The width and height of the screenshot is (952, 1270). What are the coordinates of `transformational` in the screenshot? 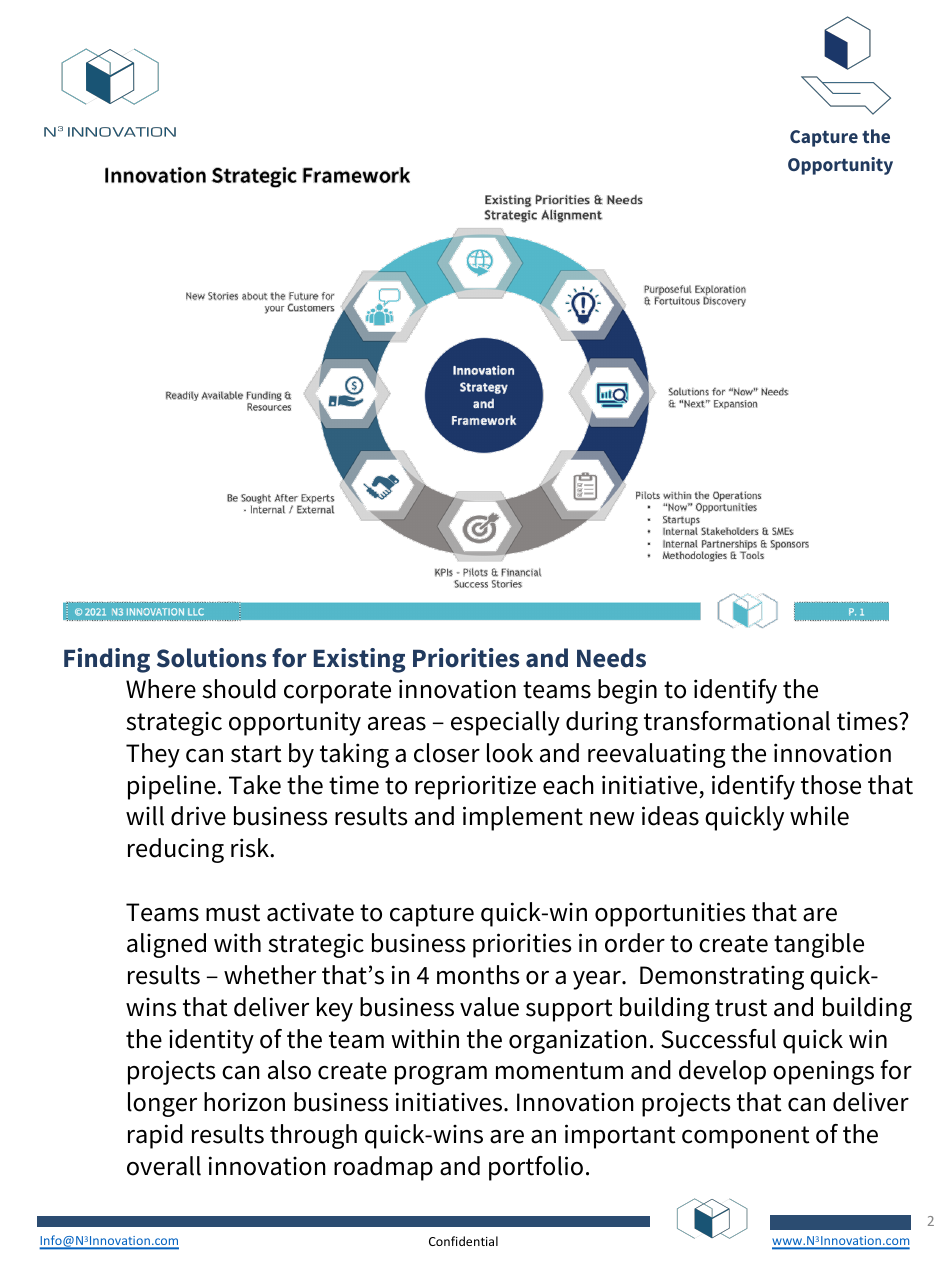 It's located at (737, 721).
